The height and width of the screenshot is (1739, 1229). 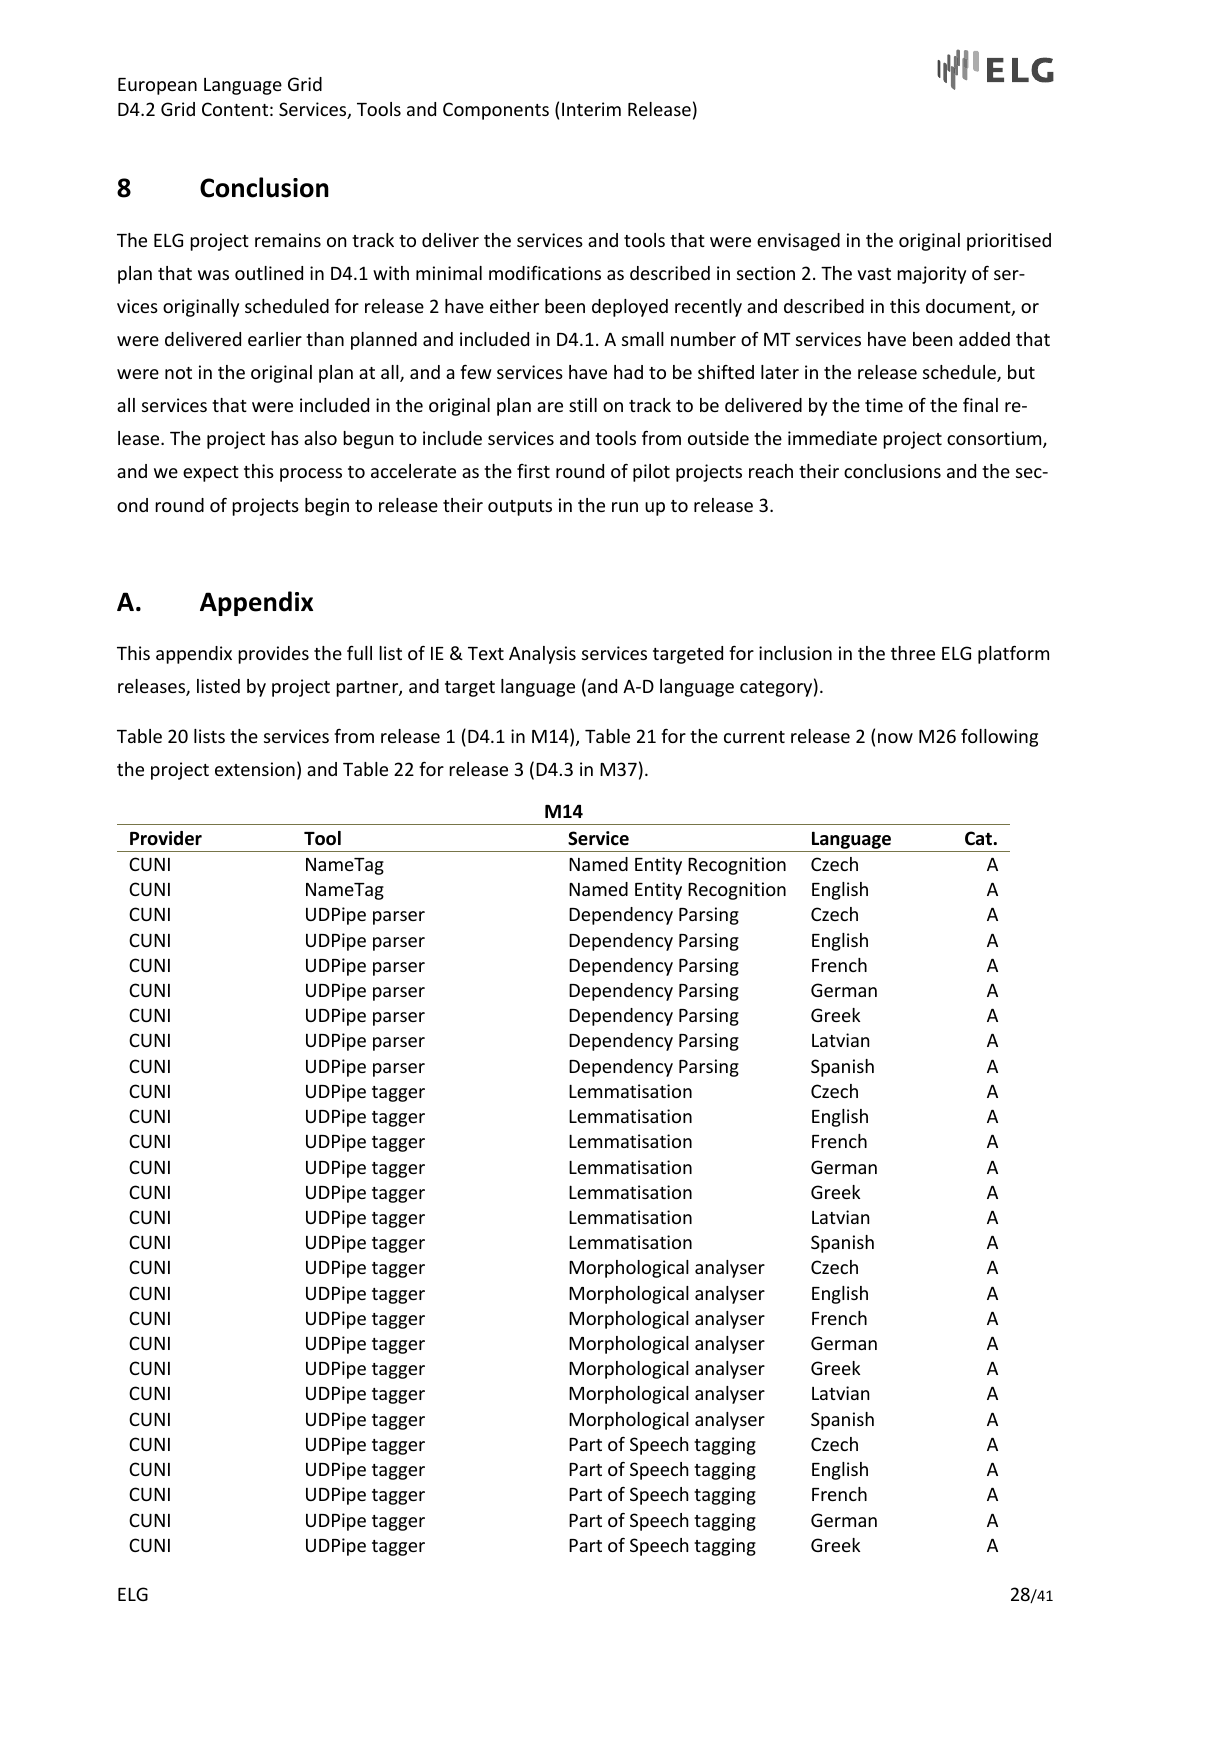 What do you see at coordinates (913, 653) in the screenshot?
I see `three` at bounding box center [913, 653].
